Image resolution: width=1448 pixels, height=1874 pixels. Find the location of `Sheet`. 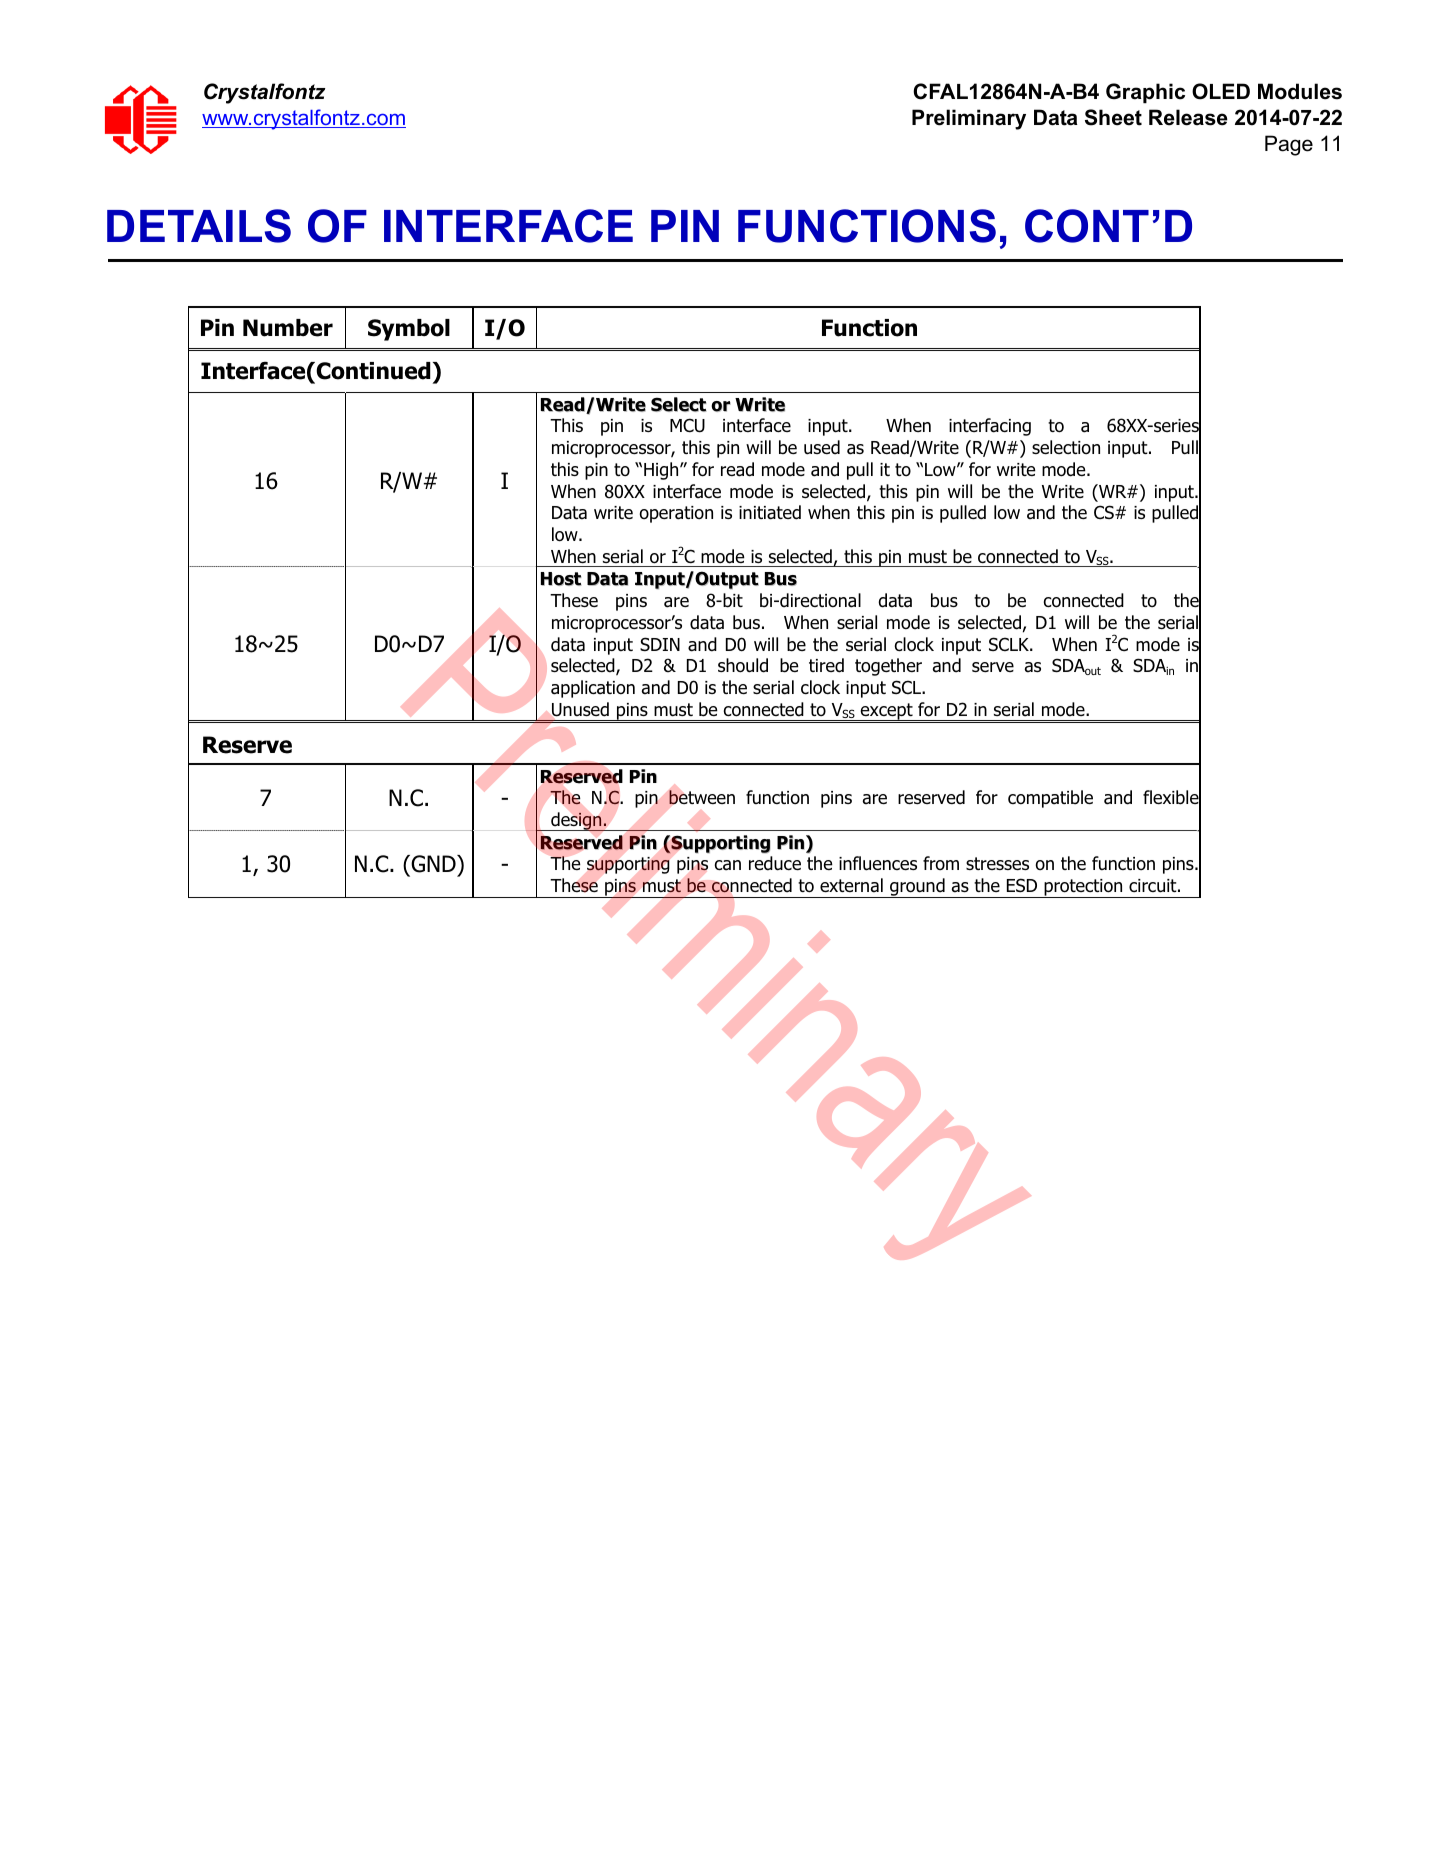

Sheet is located at coordinates (1113, 117).
